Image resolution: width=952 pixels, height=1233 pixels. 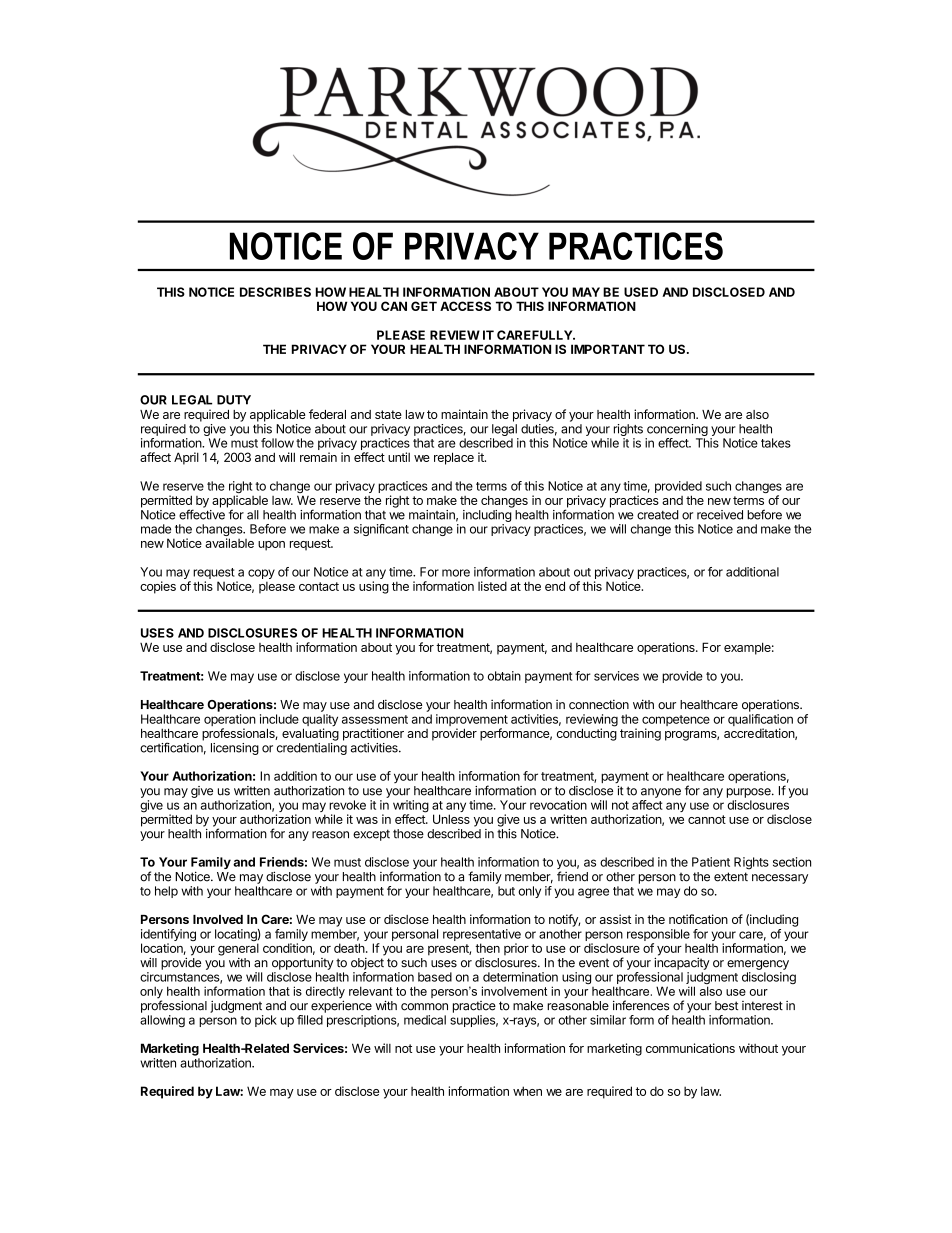 What do you see at coordinates (641, 292) in the screenshot?
I see `USED` at bounding box center [641, 292].
